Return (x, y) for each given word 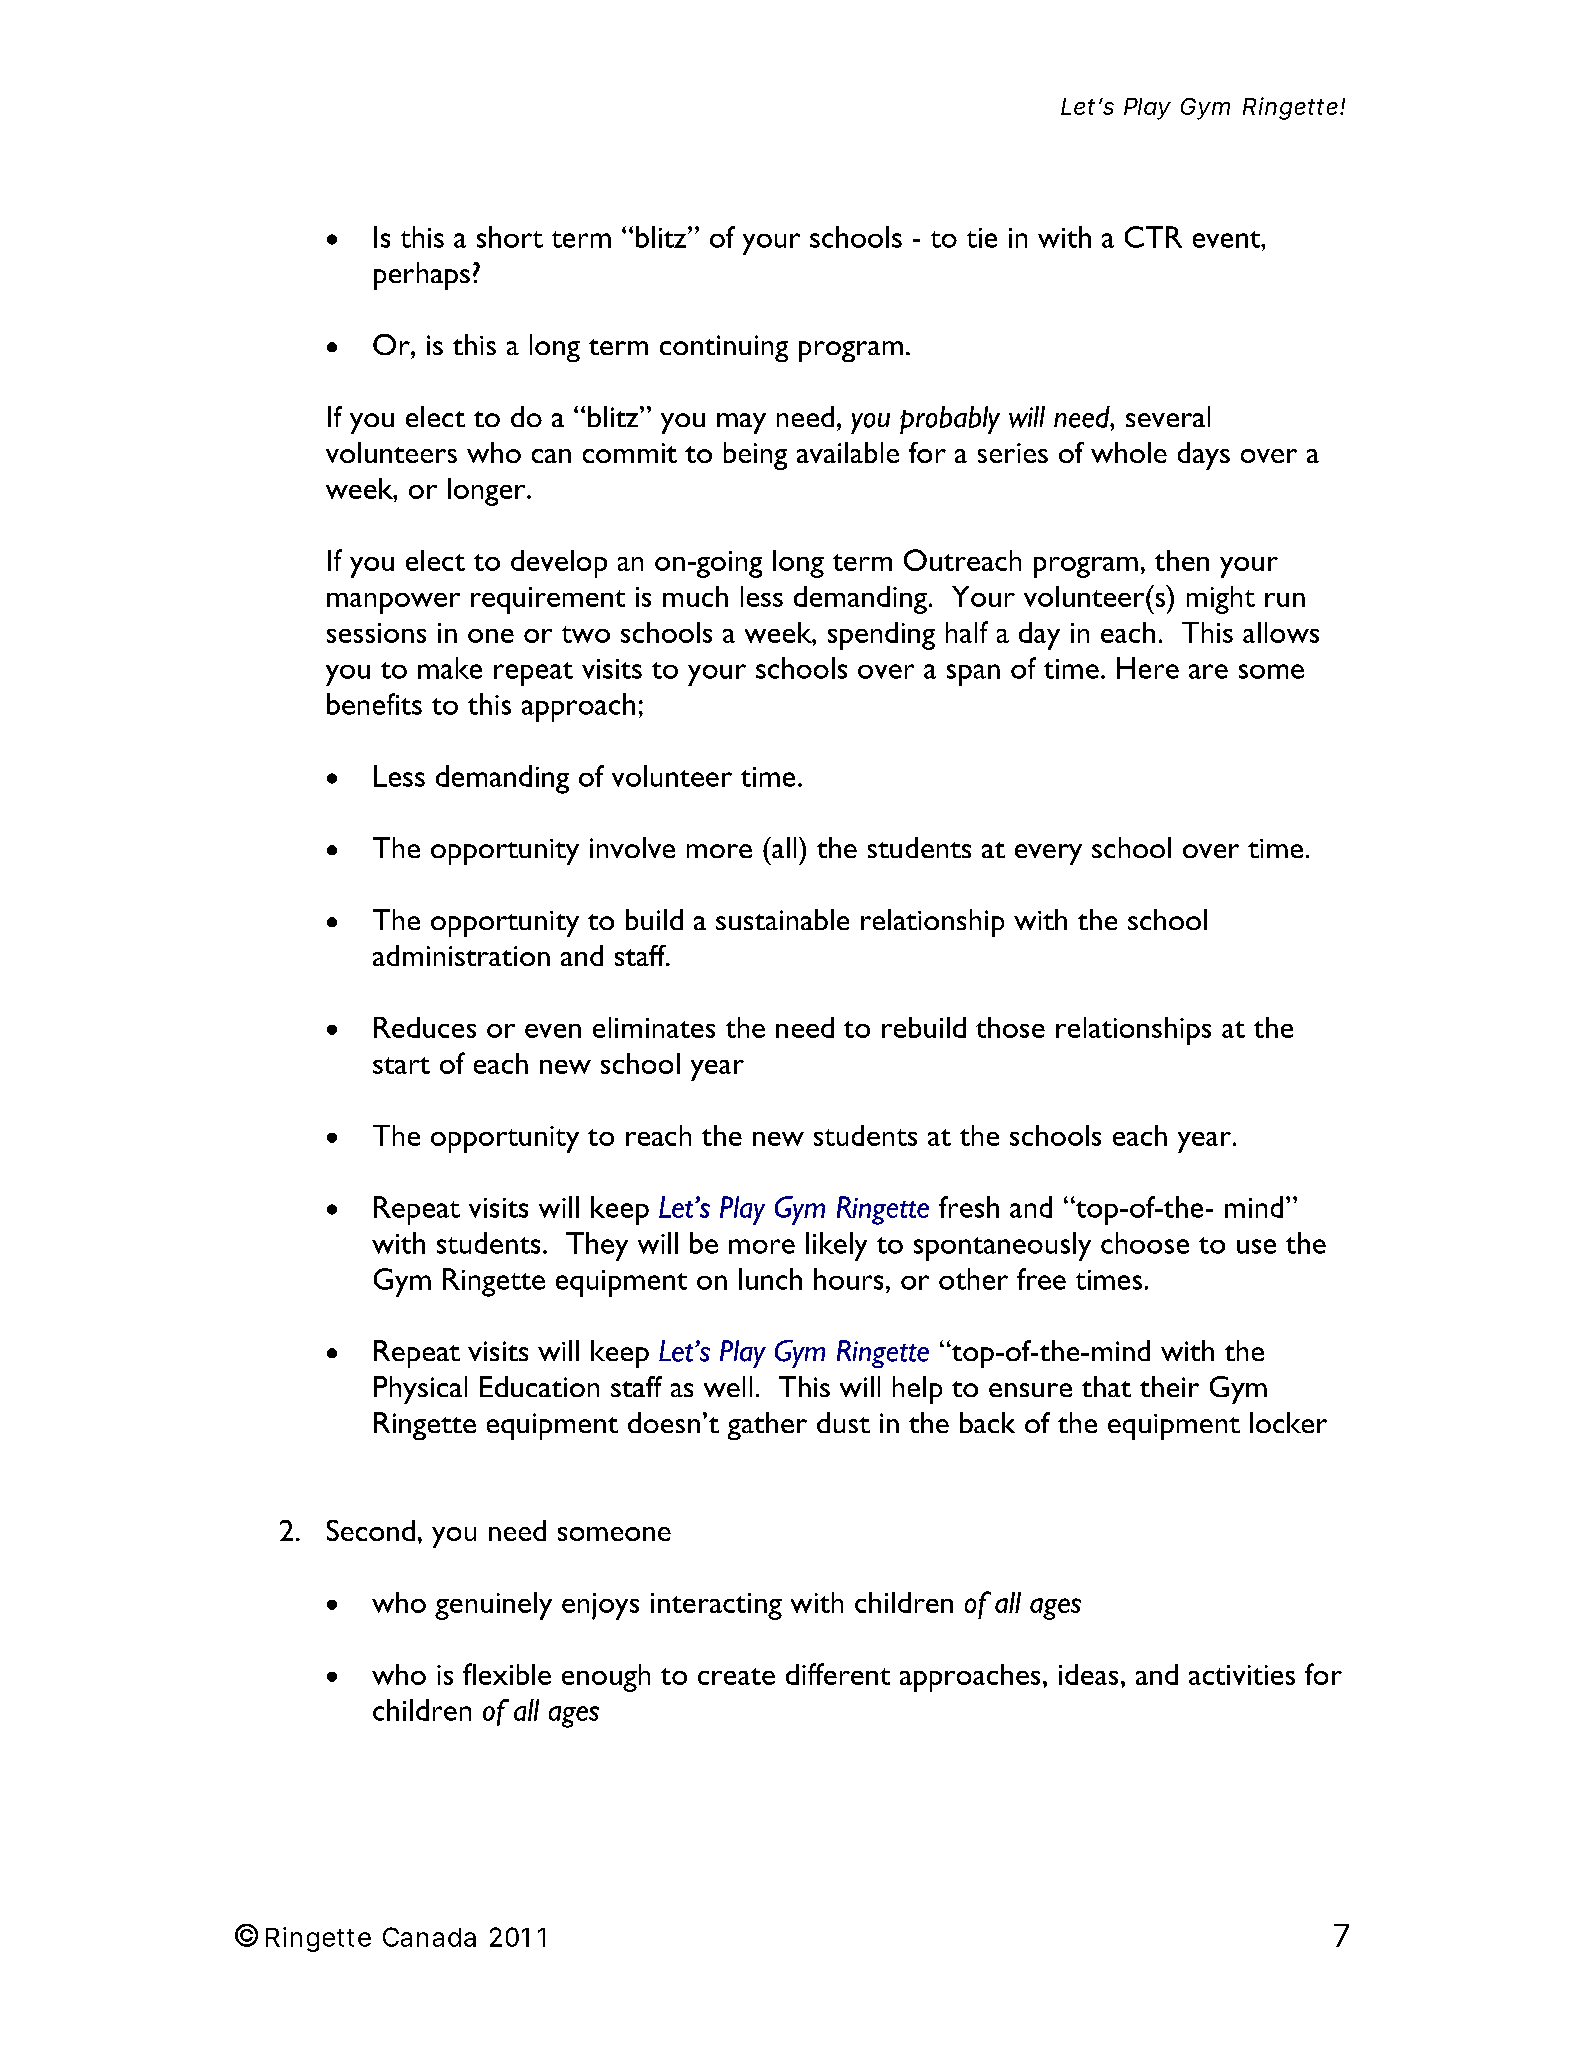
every (1048, 854)
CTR (1153, 237)
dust (843, 1422)
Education (539, 1386)
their (1169, 1386)
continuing (724, 348)
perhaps (422, 276)
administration (461, 955)
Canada (429, 1937)
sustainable (782, 919)
